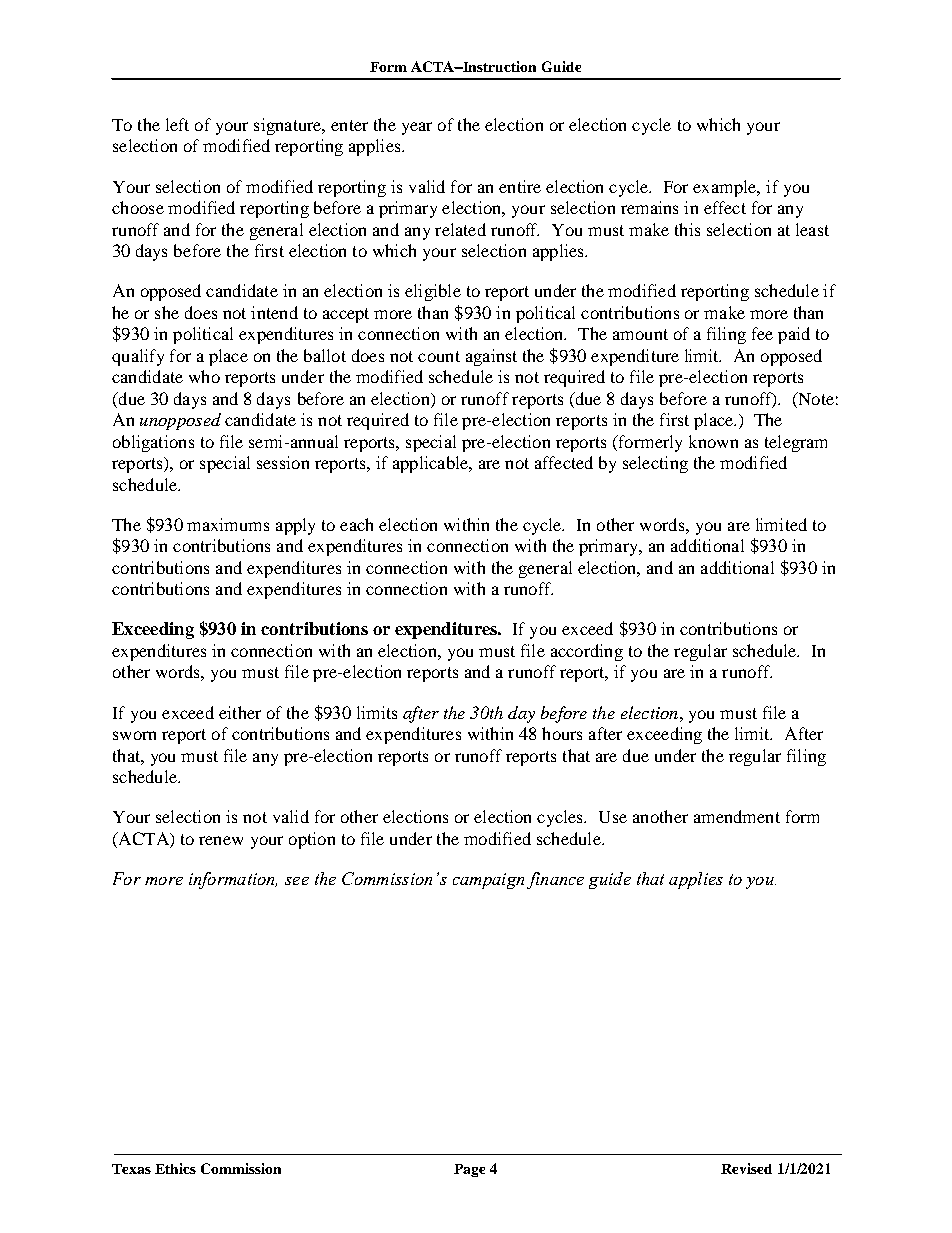  What do you see at coordinates (432, 464) in the page?
I see `applicable` at bounding box center [432, 464].
